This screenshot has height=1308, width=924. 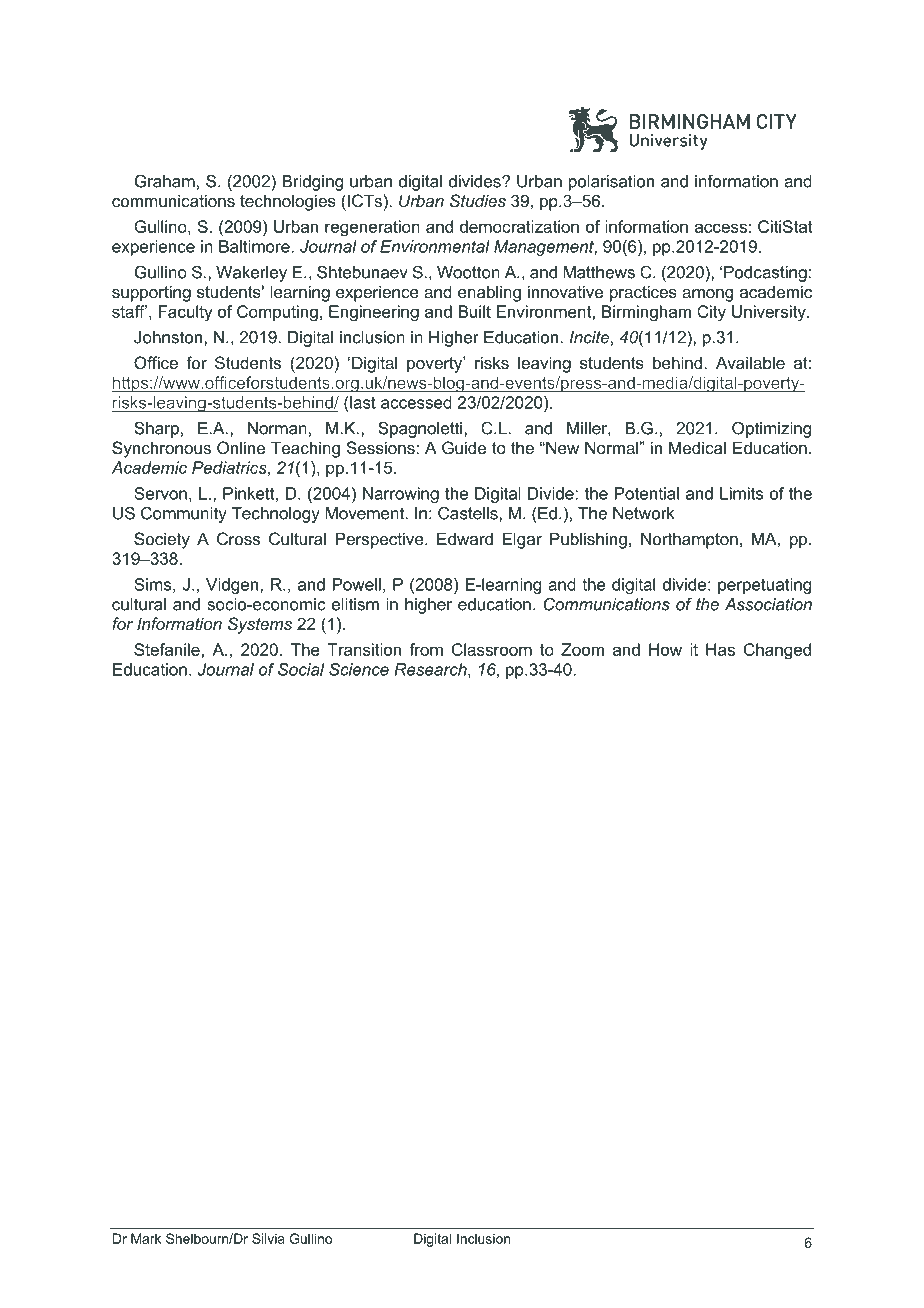 I want to click on Podcasting, so click(x=765, y=274).
